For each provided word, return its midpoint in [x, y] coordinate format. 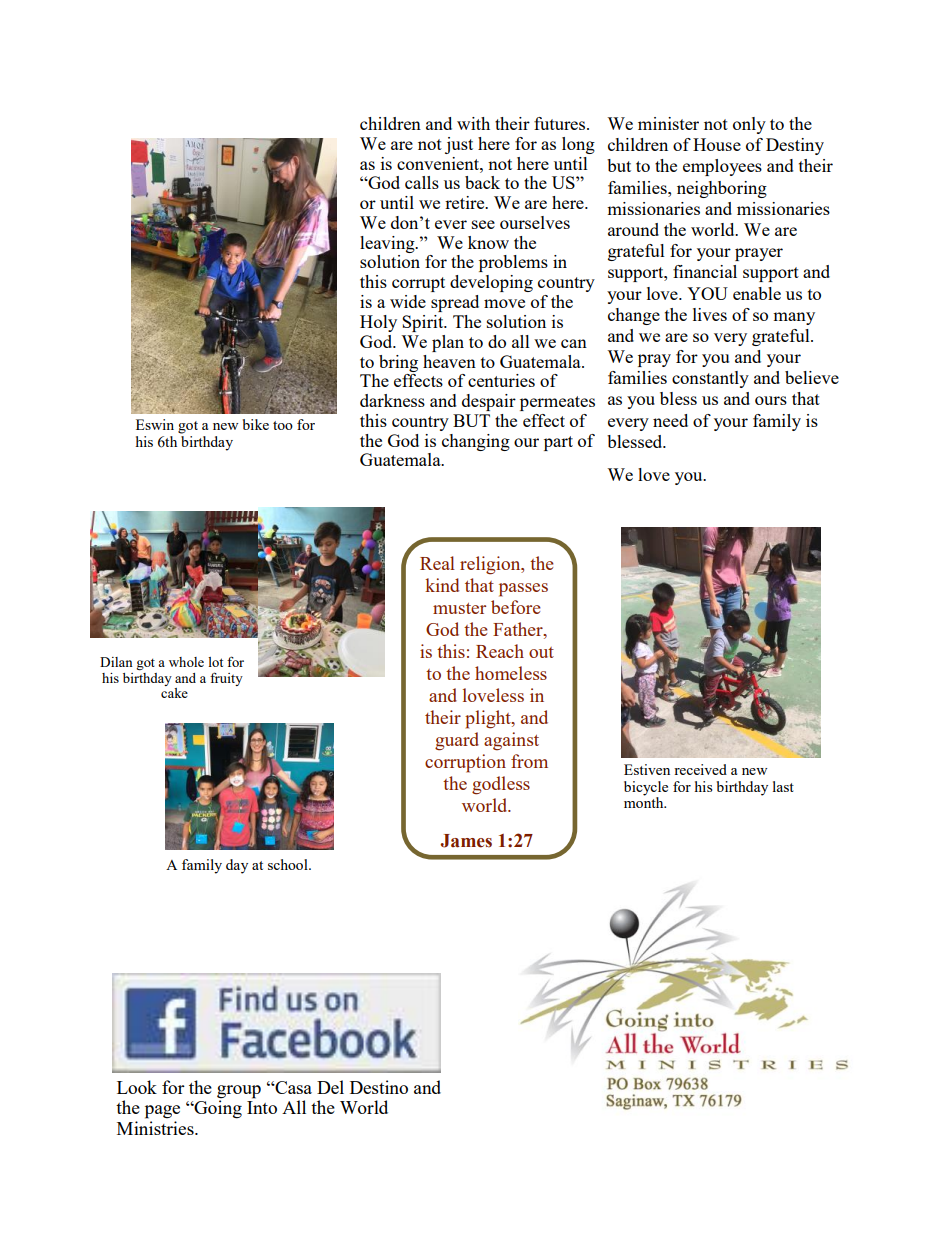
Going [217, 1108]
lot [215, 662]
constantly [710, 379]
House [717, 144]
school [289, 864]
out [541, 652]
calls [422, 182]
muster [459, 608]
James [466, 841]
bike [256, 424]
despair [489, 402]
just [459, 145]
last [783, 786]
